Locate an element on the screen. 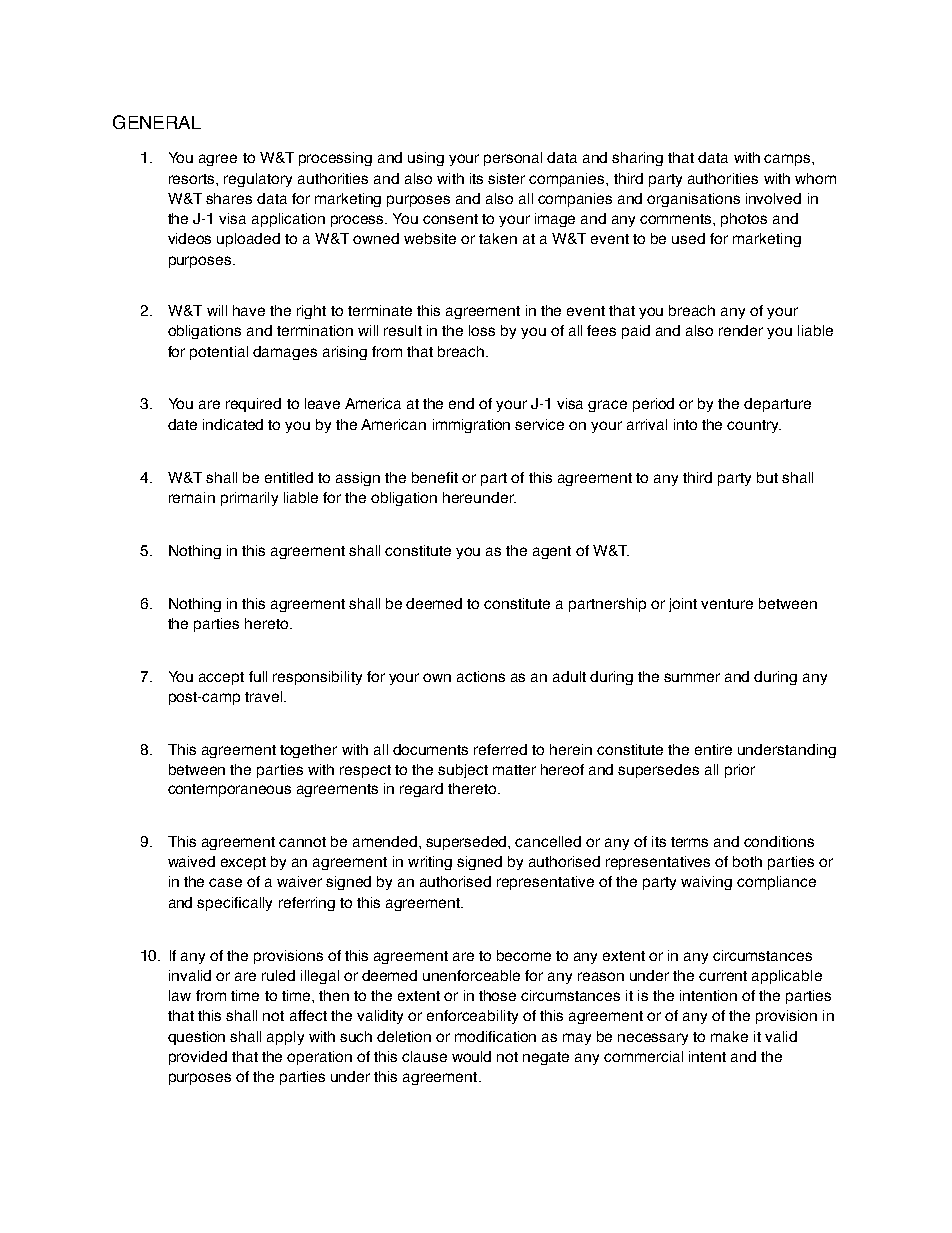 The image size is (952, 1233). personal is located at coordinates (513, 159).
